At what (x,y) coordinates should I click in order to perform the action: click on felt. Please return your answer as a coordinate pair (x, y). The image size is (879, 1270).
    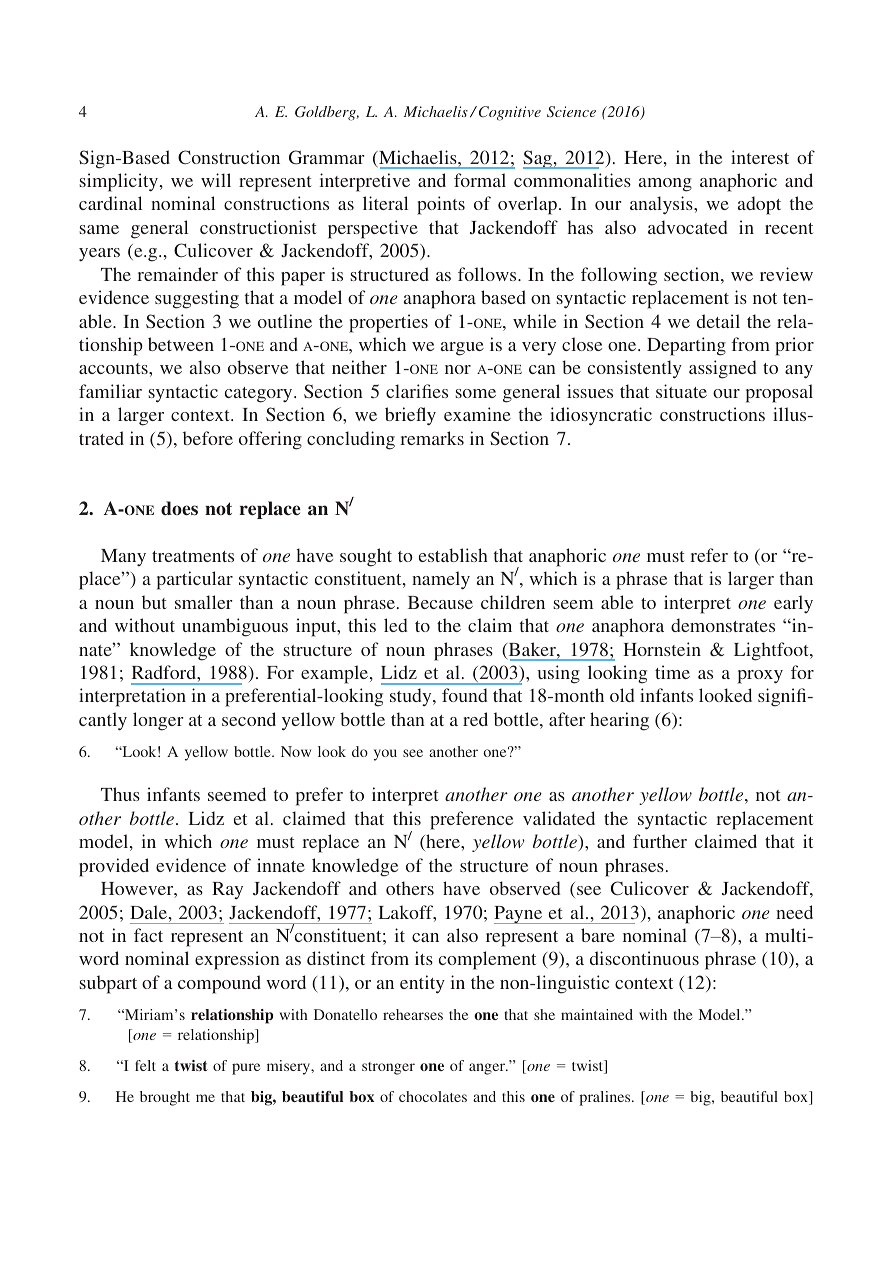
    Looking at the image, I should click on (145, 1065).
